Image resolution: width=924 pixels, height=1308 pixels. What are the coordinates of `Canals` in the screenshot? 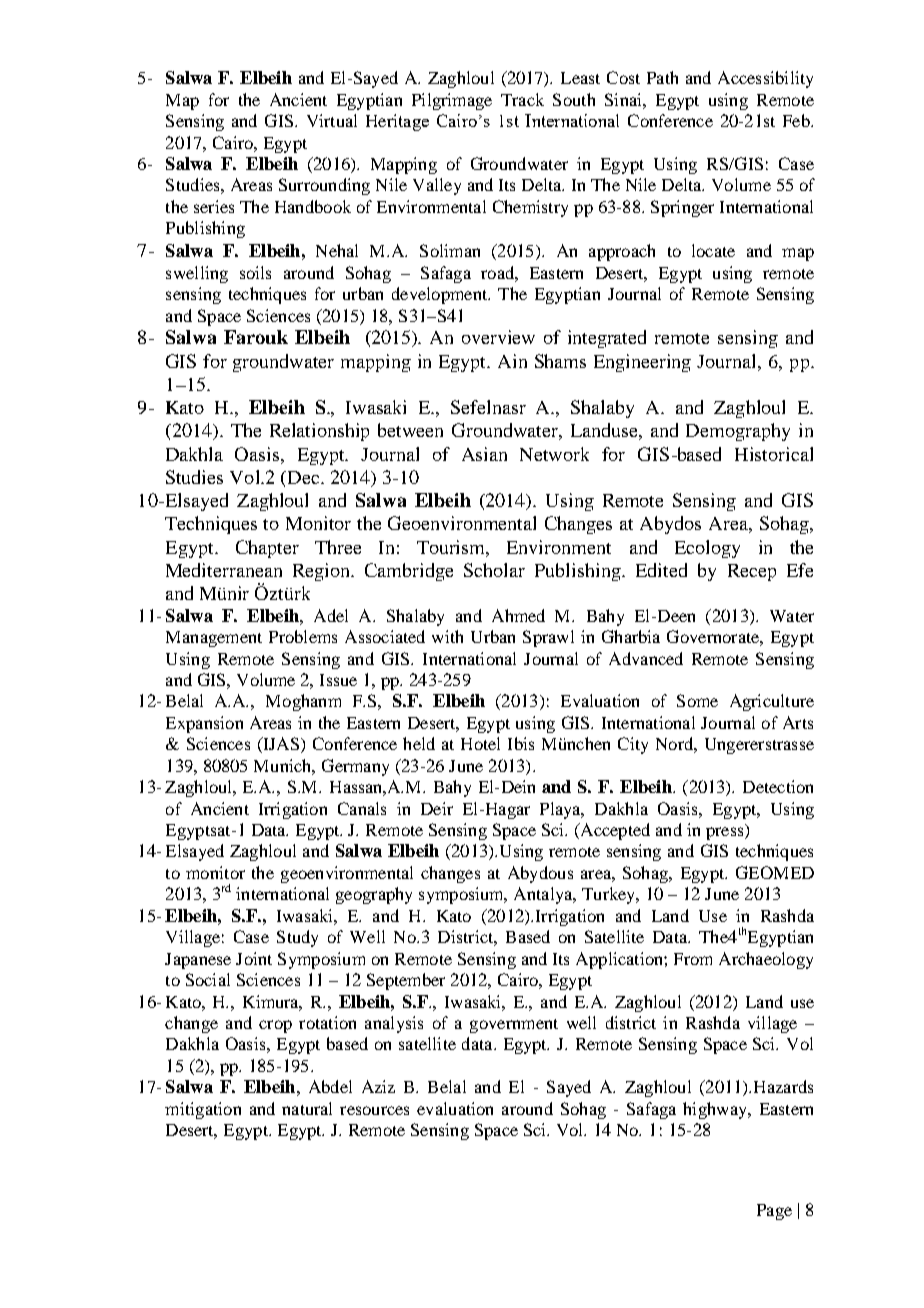 It's located at (362, 808).
